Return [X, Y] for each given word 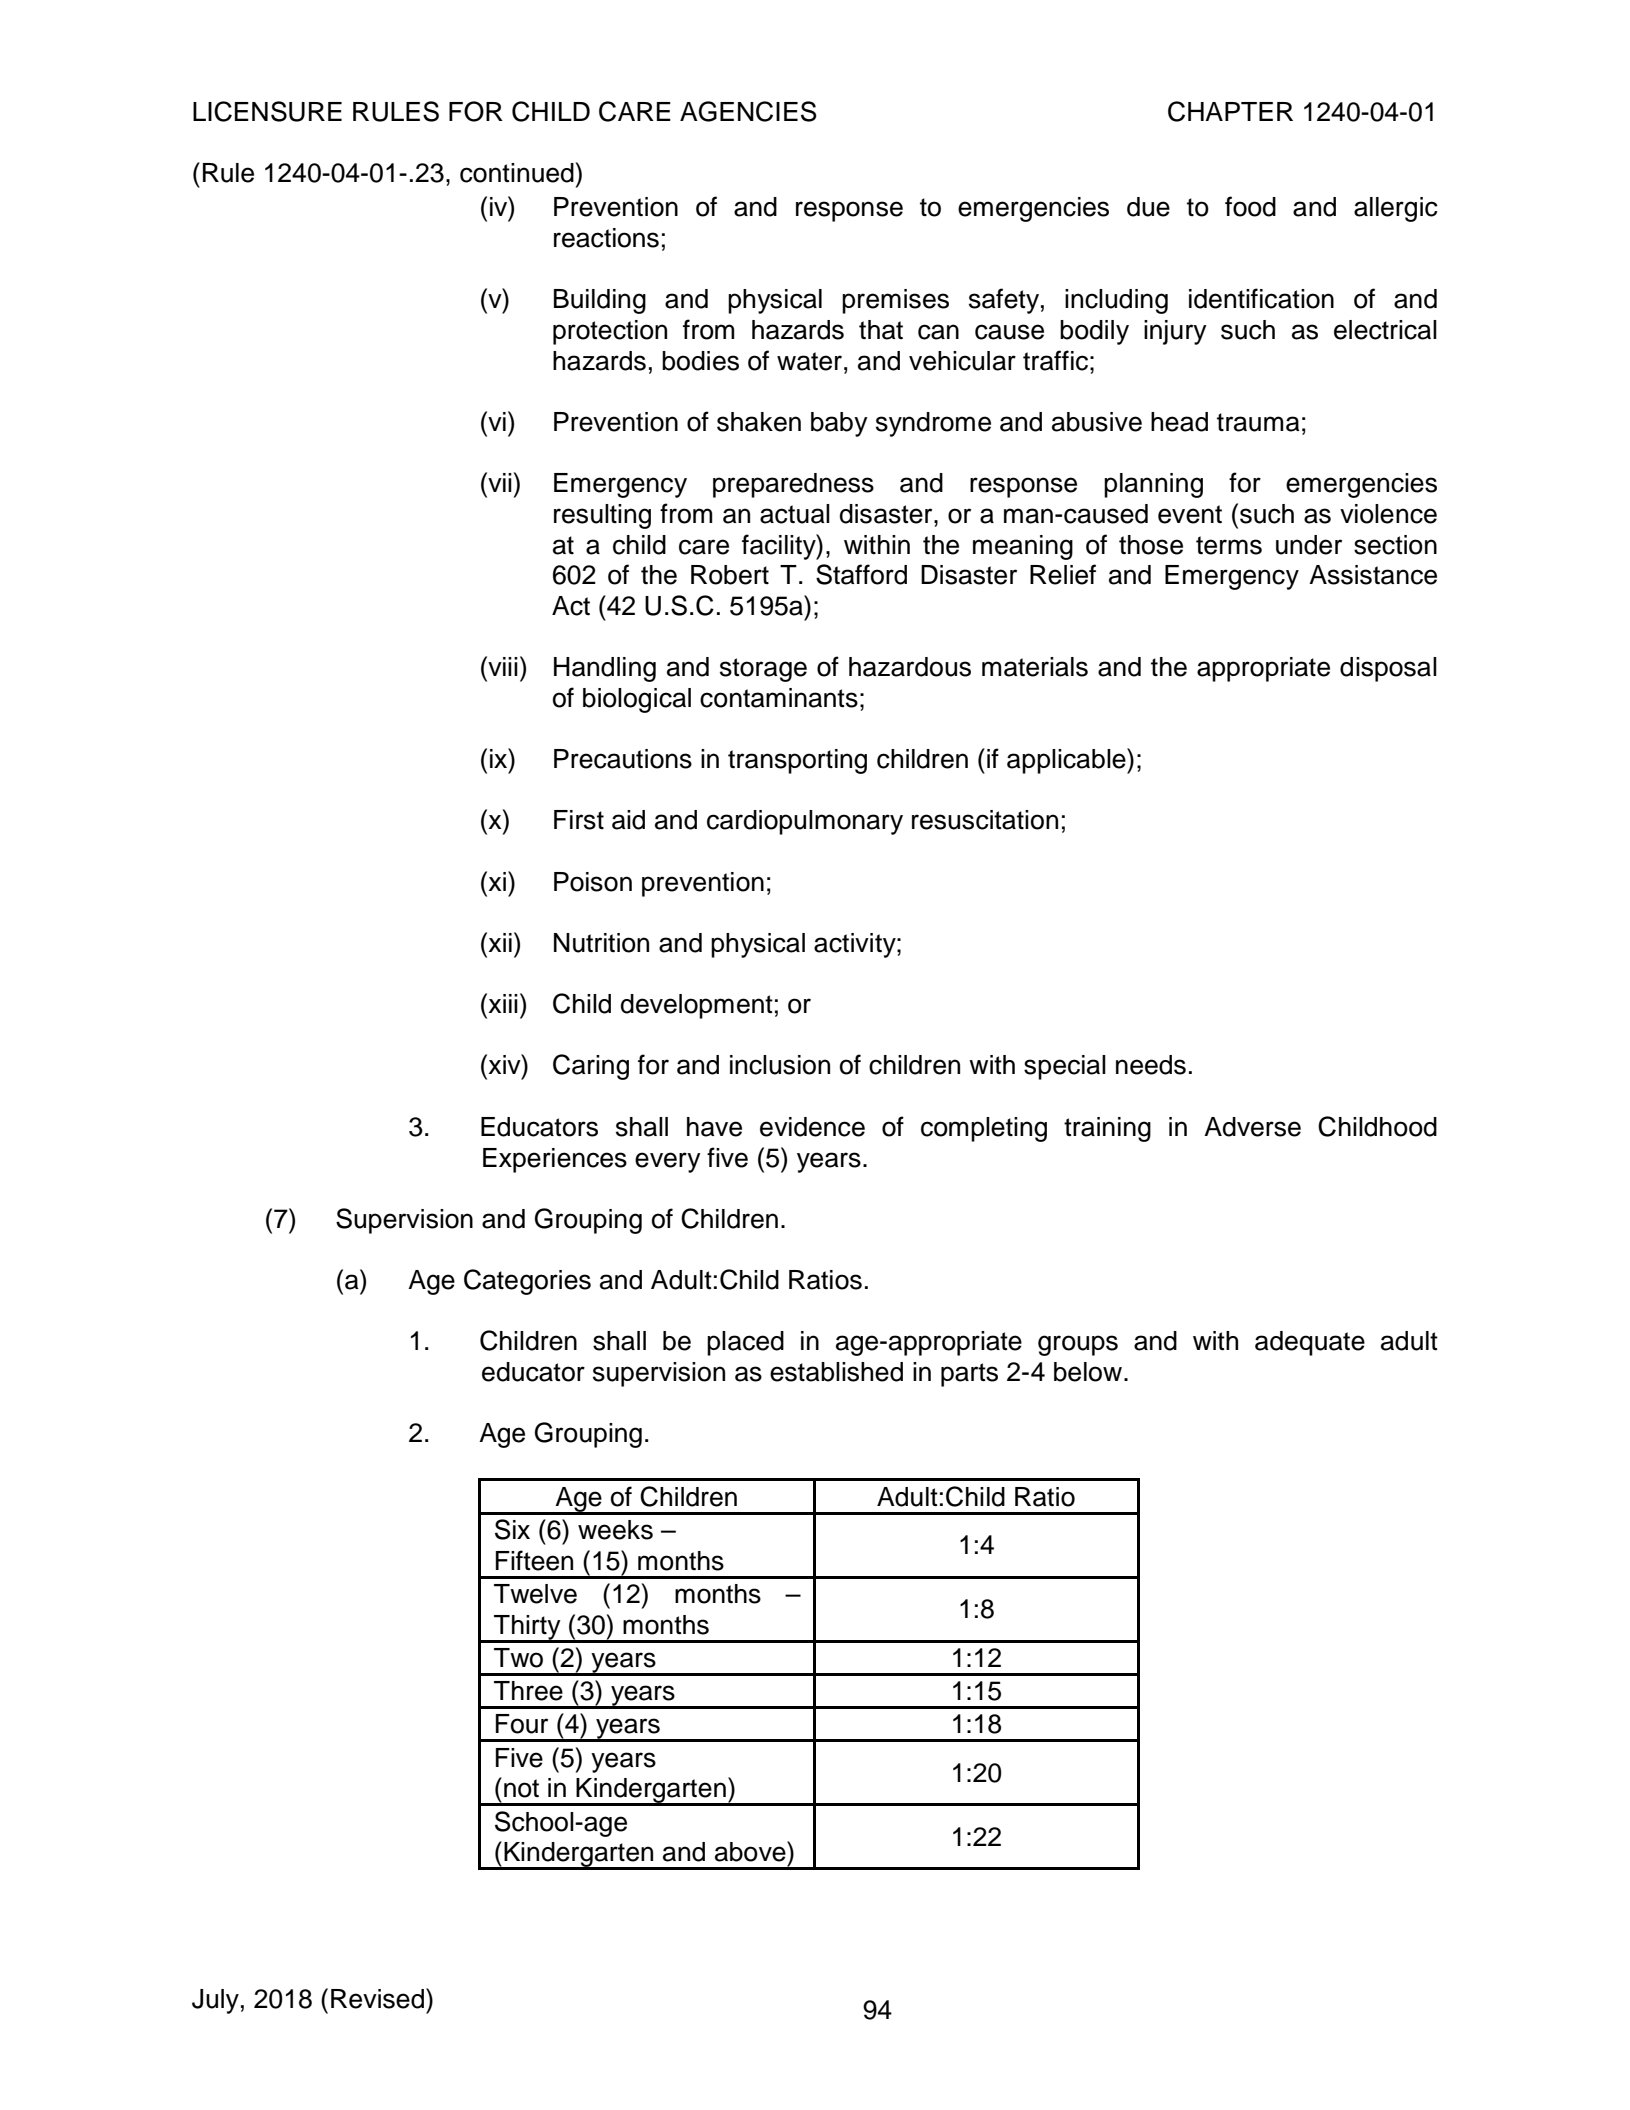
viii [502, 666]
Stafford [861, 574]
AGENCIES [748, 111]
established [836, 1372]
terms [1229, 545]
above [751, 1851]
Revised [377, 1999]
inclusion [780, 1065]
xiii [502, 1003]
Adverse [1252, 1127]
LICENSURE [267, 111]
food [1250, 206]
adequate [1310, 1343]
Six [512, 1529]
